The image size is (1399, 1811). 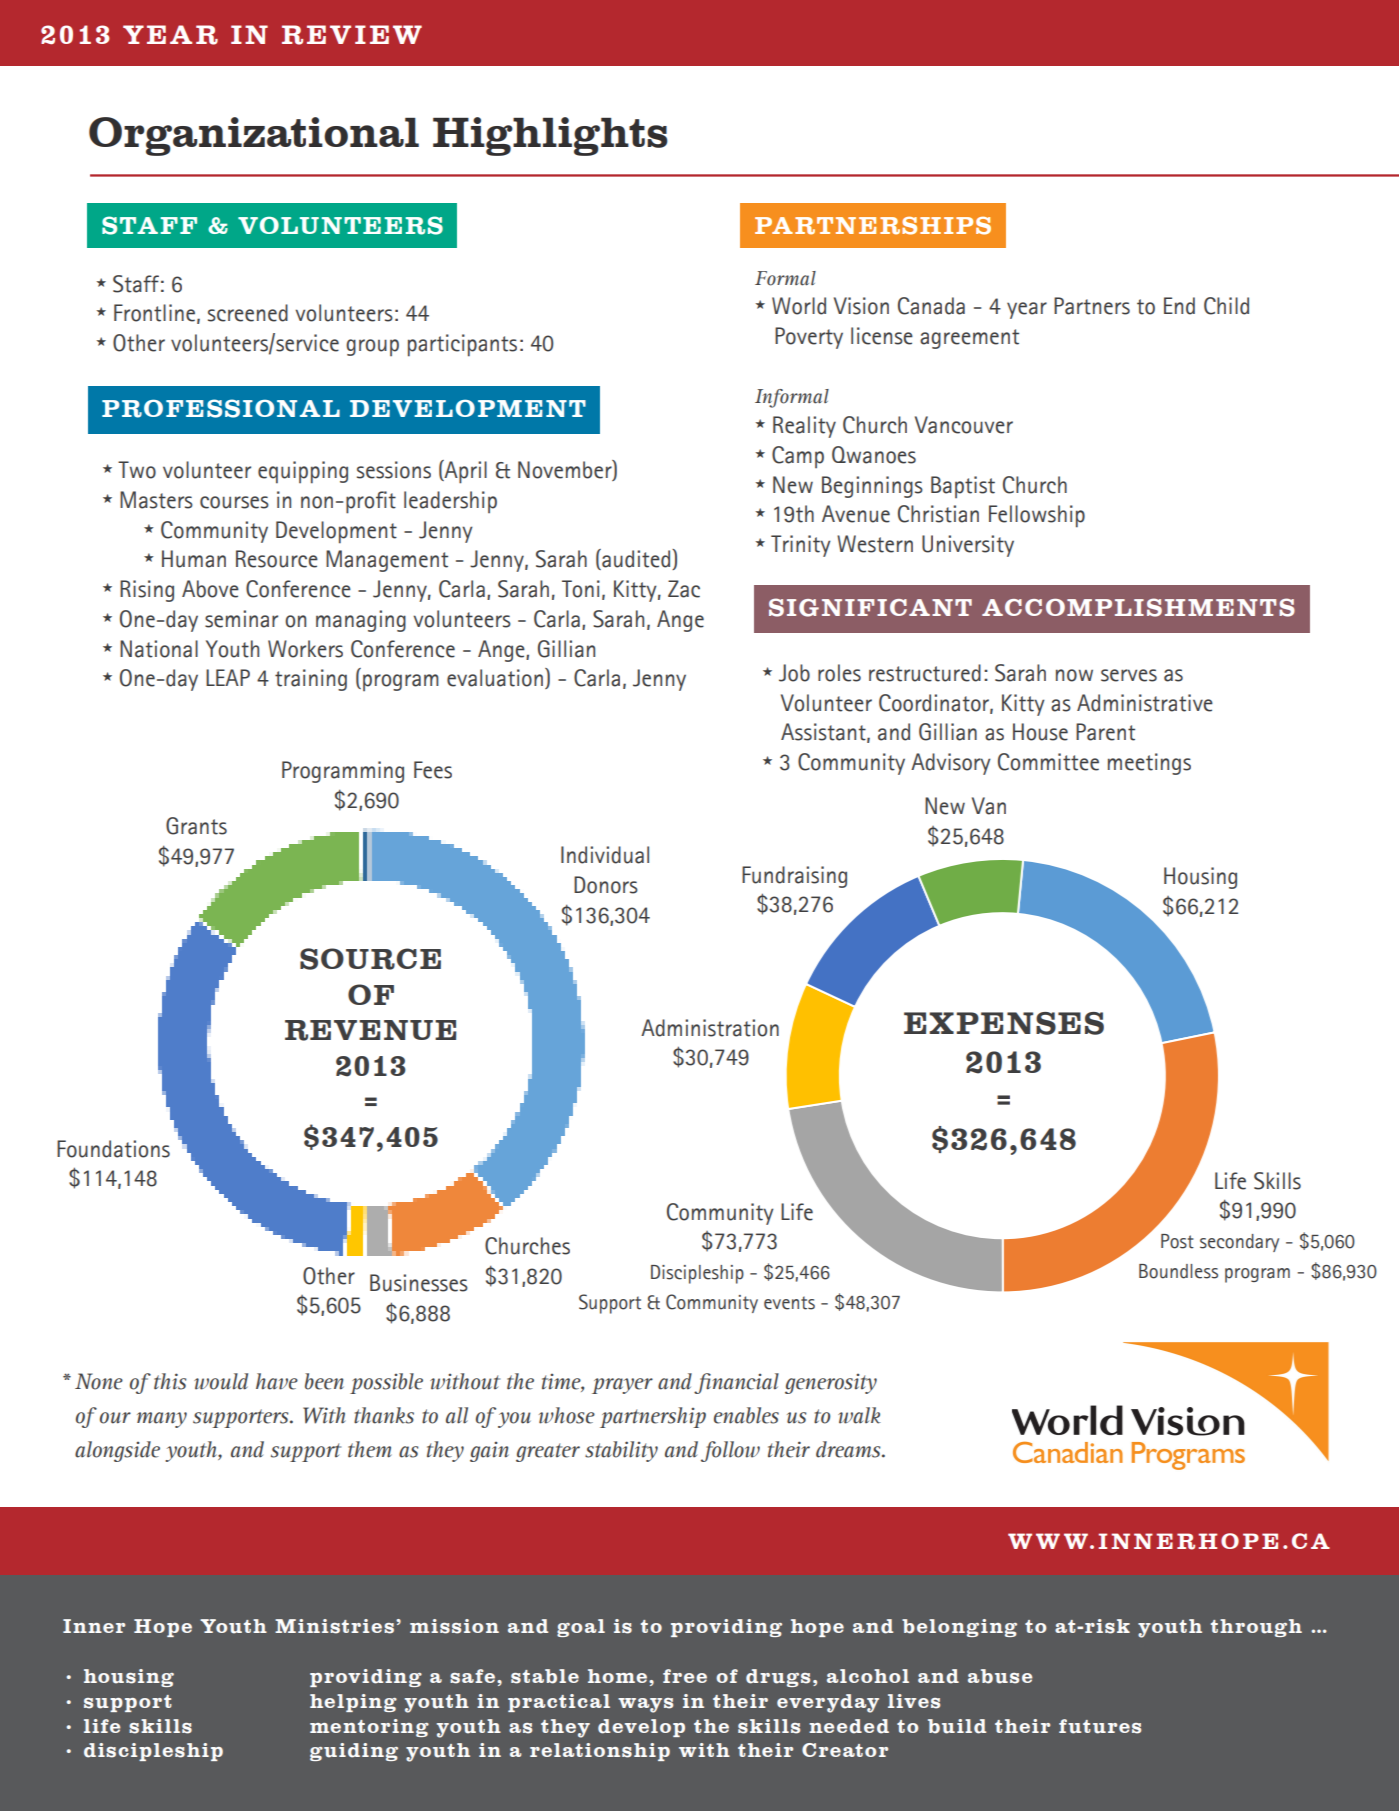 I want to click on ways, so click(x=645, y=1705).
